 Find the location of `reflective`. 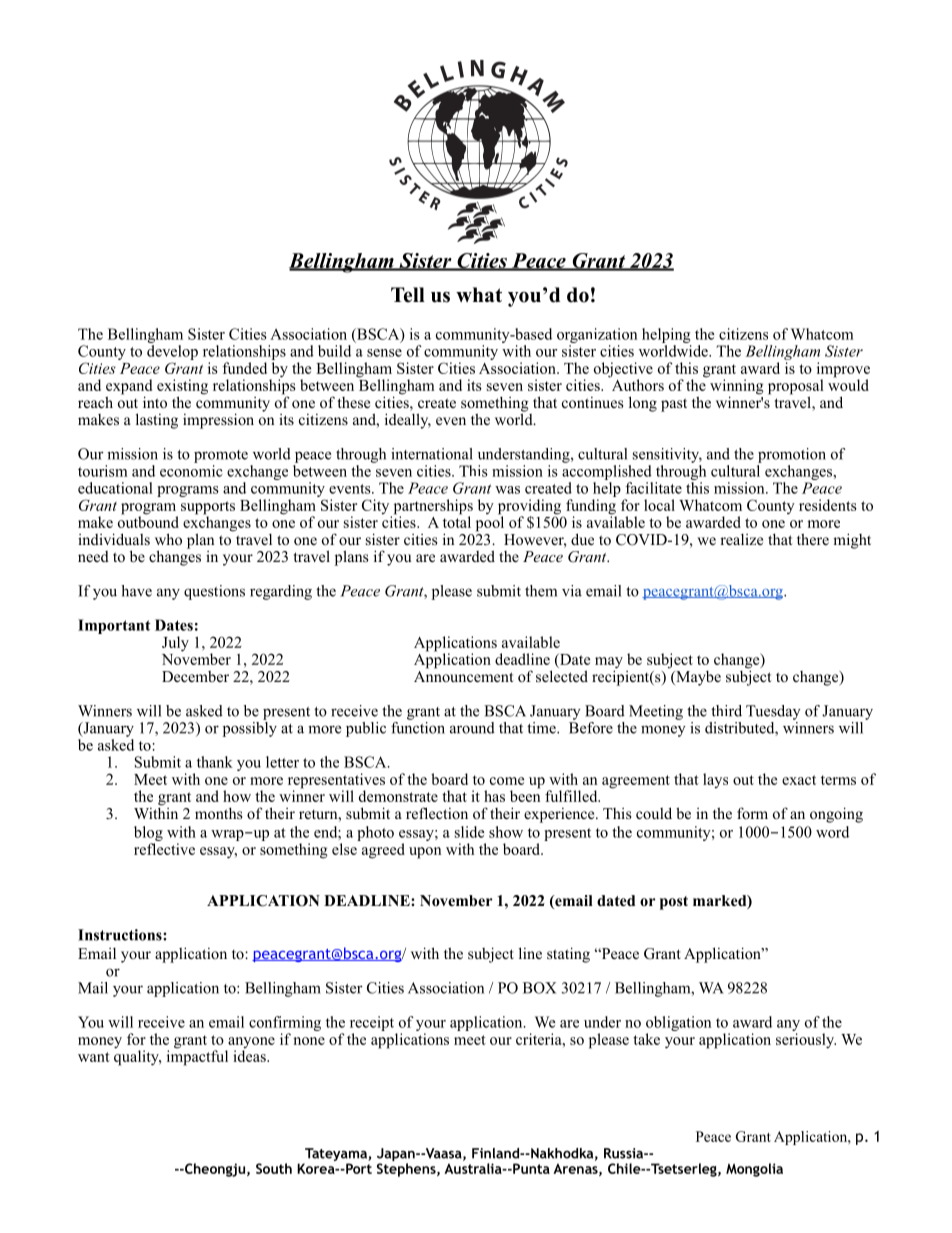

reflective is located at coordinates (164, 849).
